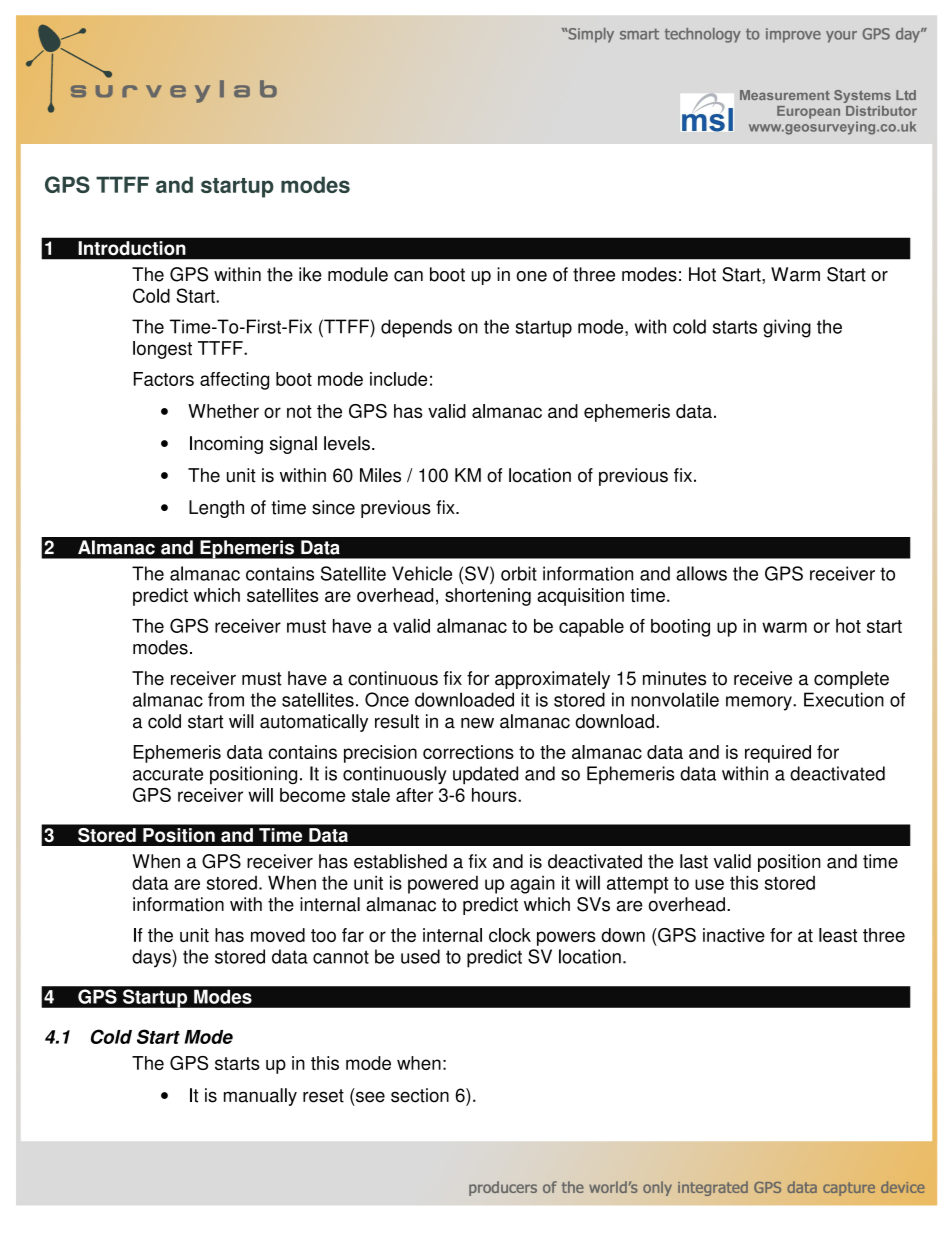  Describe the element at coordinates (380, 475) in the image. I see `Miles` at that location.
